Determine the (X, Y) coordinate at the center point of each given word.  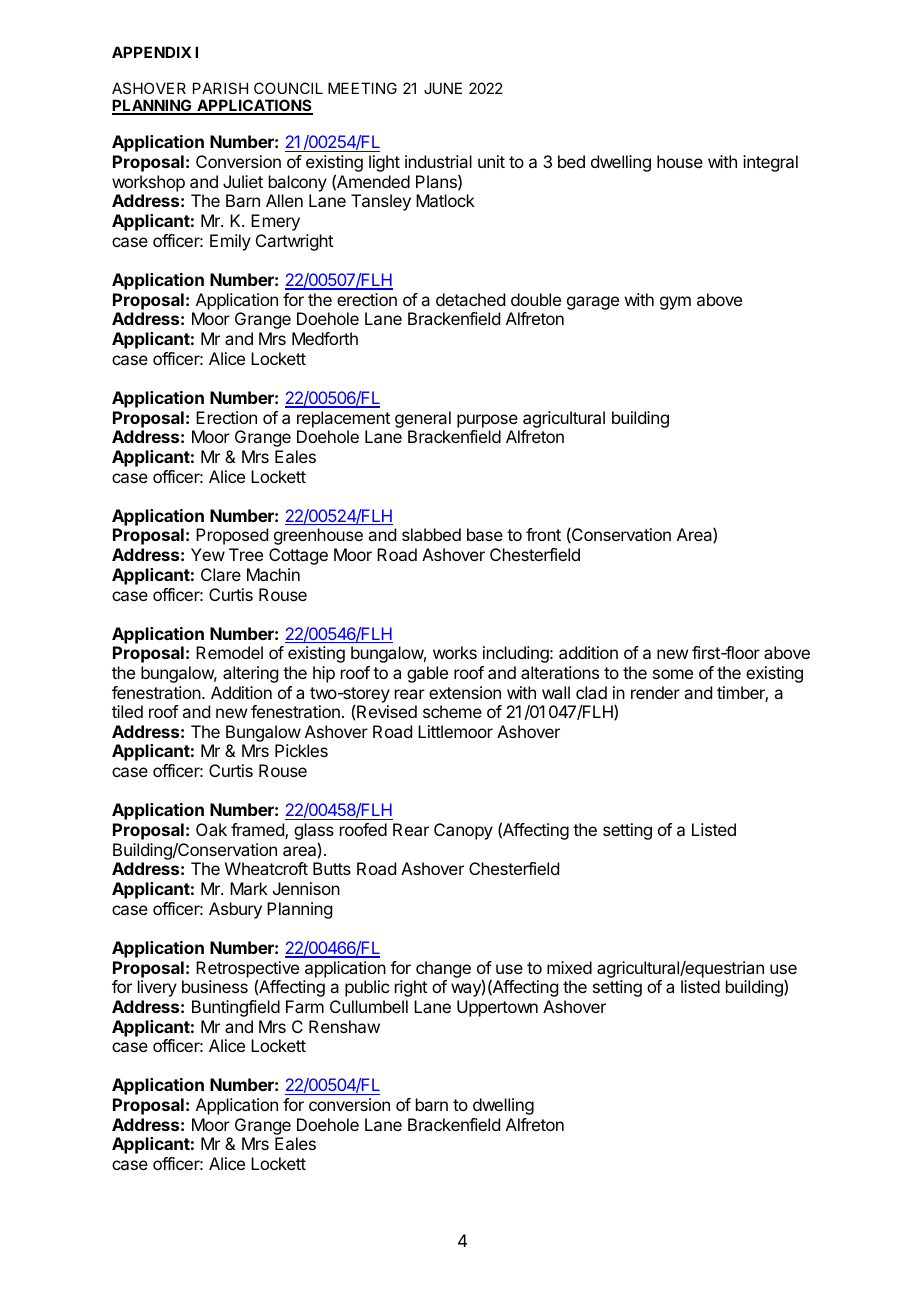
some (673, 674)
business (215, 986)
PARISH (220, 88)
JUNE (443, 88)
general (423, 419)
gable (427, 674)
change (443, 969)
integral (770, 163)
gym (675, 303)
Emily (230, 242)
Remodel (229, 652)
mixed (569, 967)
